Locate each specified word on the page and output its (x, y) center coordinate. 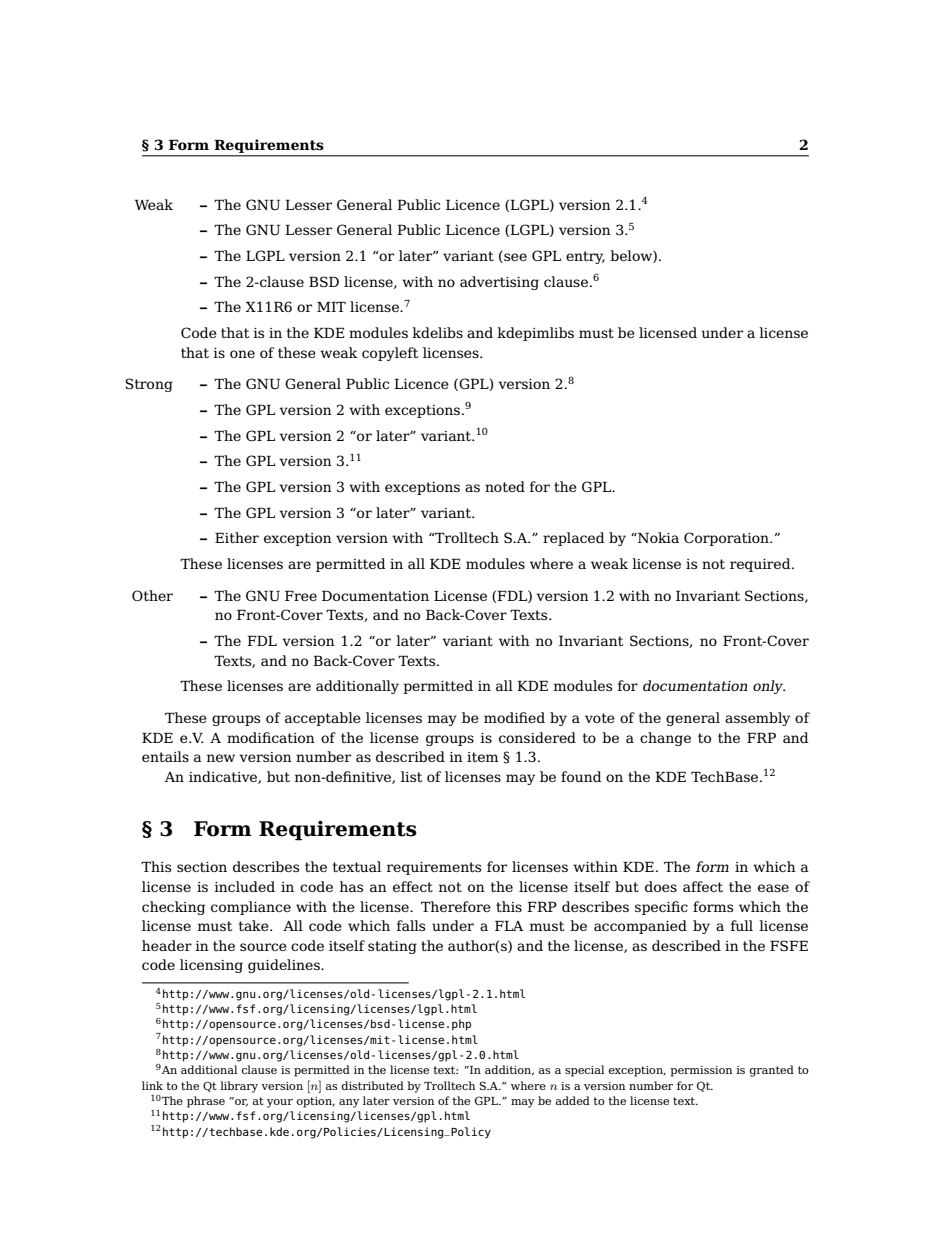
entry (585, 257)
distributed (373, 1085)
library (239, 1087)
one (242, 354)
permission (701, 1071)
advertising (499, 283)
